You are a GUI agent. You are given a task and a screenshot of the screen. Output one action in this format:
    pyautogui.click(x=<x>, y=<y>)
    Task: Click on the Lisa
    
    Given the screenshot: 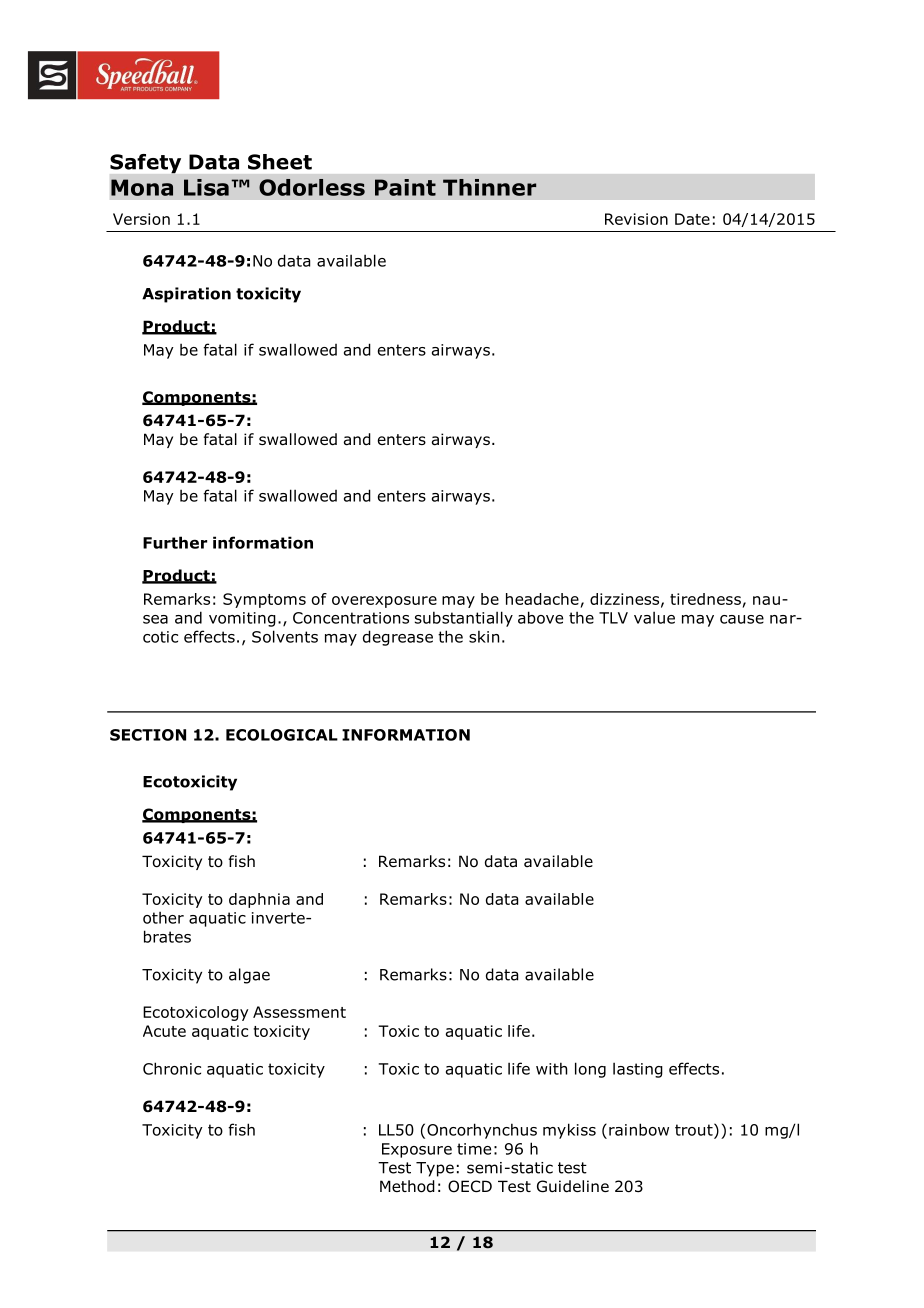 What is the action you would take?
    pyautogui.click(x=206, y=187)
